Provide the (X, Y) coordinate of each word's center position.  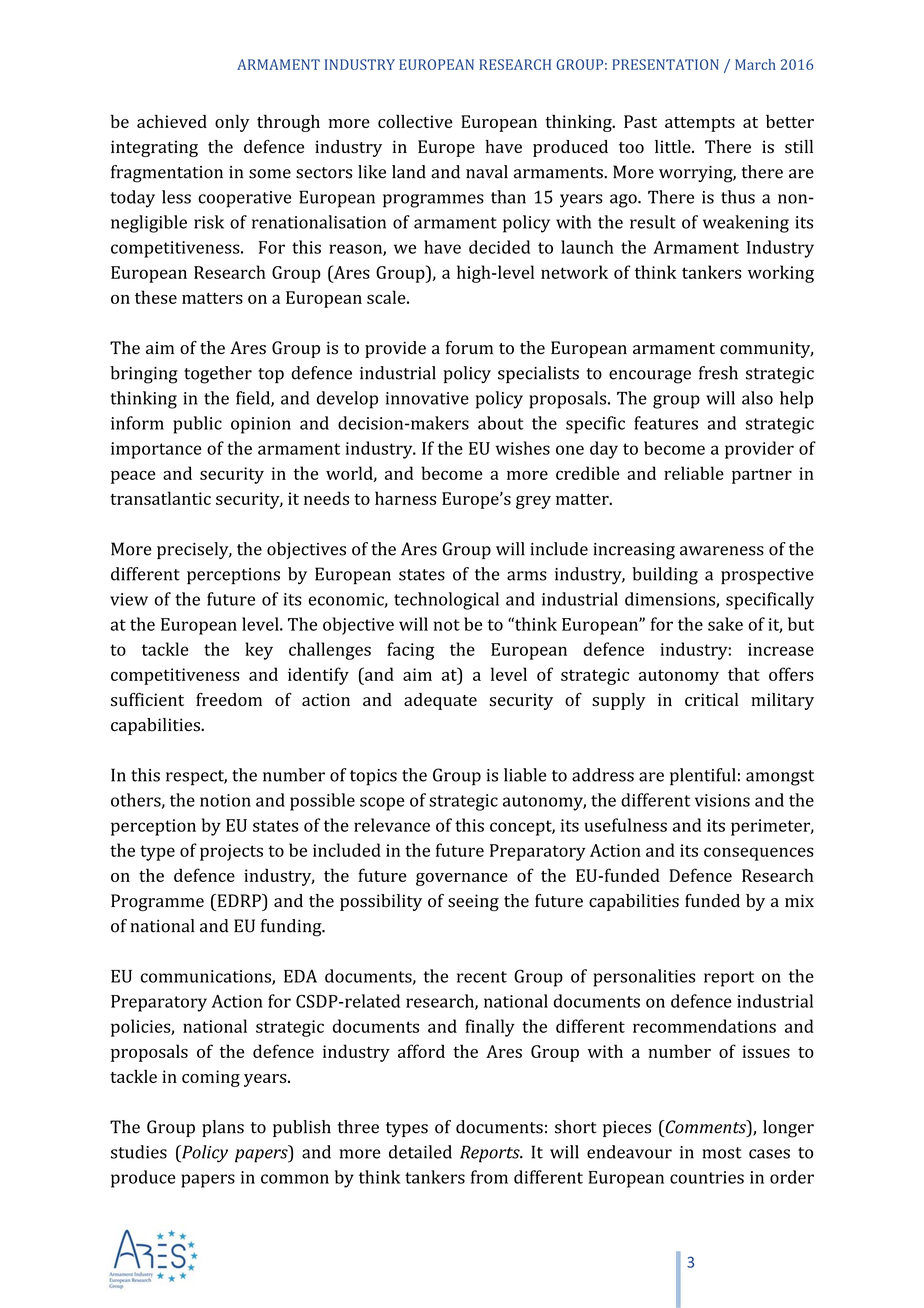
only (232, 123)
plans (223, 1128)
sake (725, 624)
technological (446, 601)
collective (415, 121)
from (489, 1177)
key (259, 651)
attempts (700, 124)
